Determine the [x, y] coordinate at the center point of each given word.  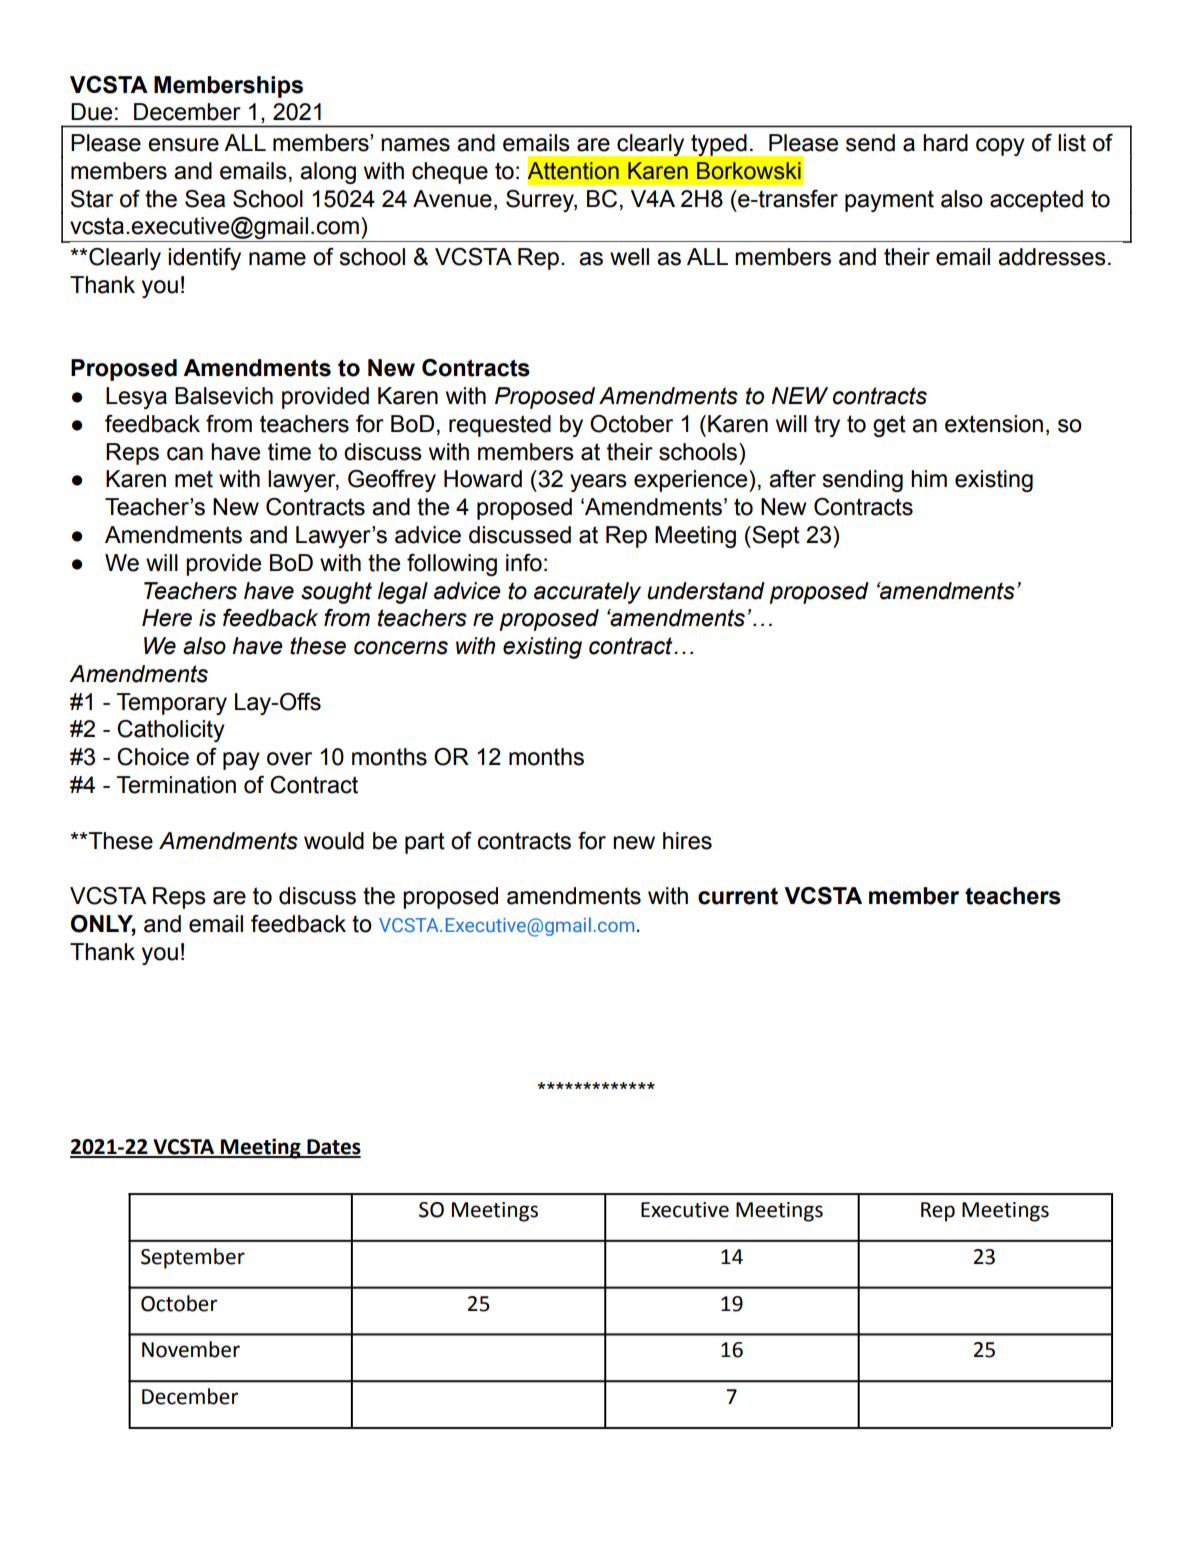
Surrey [541, 201]
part [425, 843]
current [738, 896]
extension [994, 424]
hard [945, 143]
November [191, 1349]
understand [706, 591]
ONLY [103, 925]
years [598, 483]
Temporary [171, 704]
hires [687, 841]
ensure [183, 145]
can [185, 454]
